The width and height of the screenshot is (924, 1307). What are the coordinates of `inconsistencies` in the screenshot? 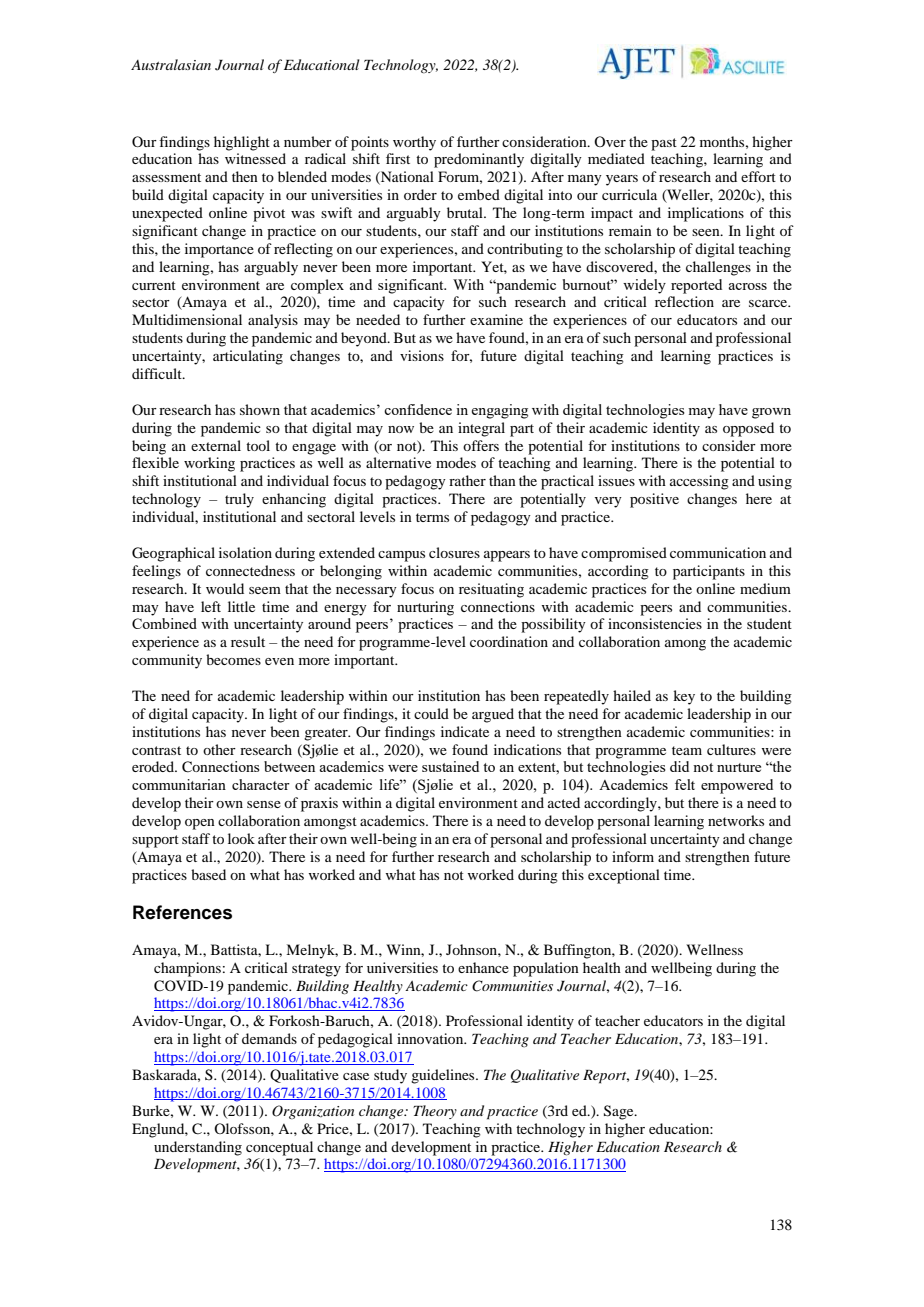 It's located at (655, 623).
